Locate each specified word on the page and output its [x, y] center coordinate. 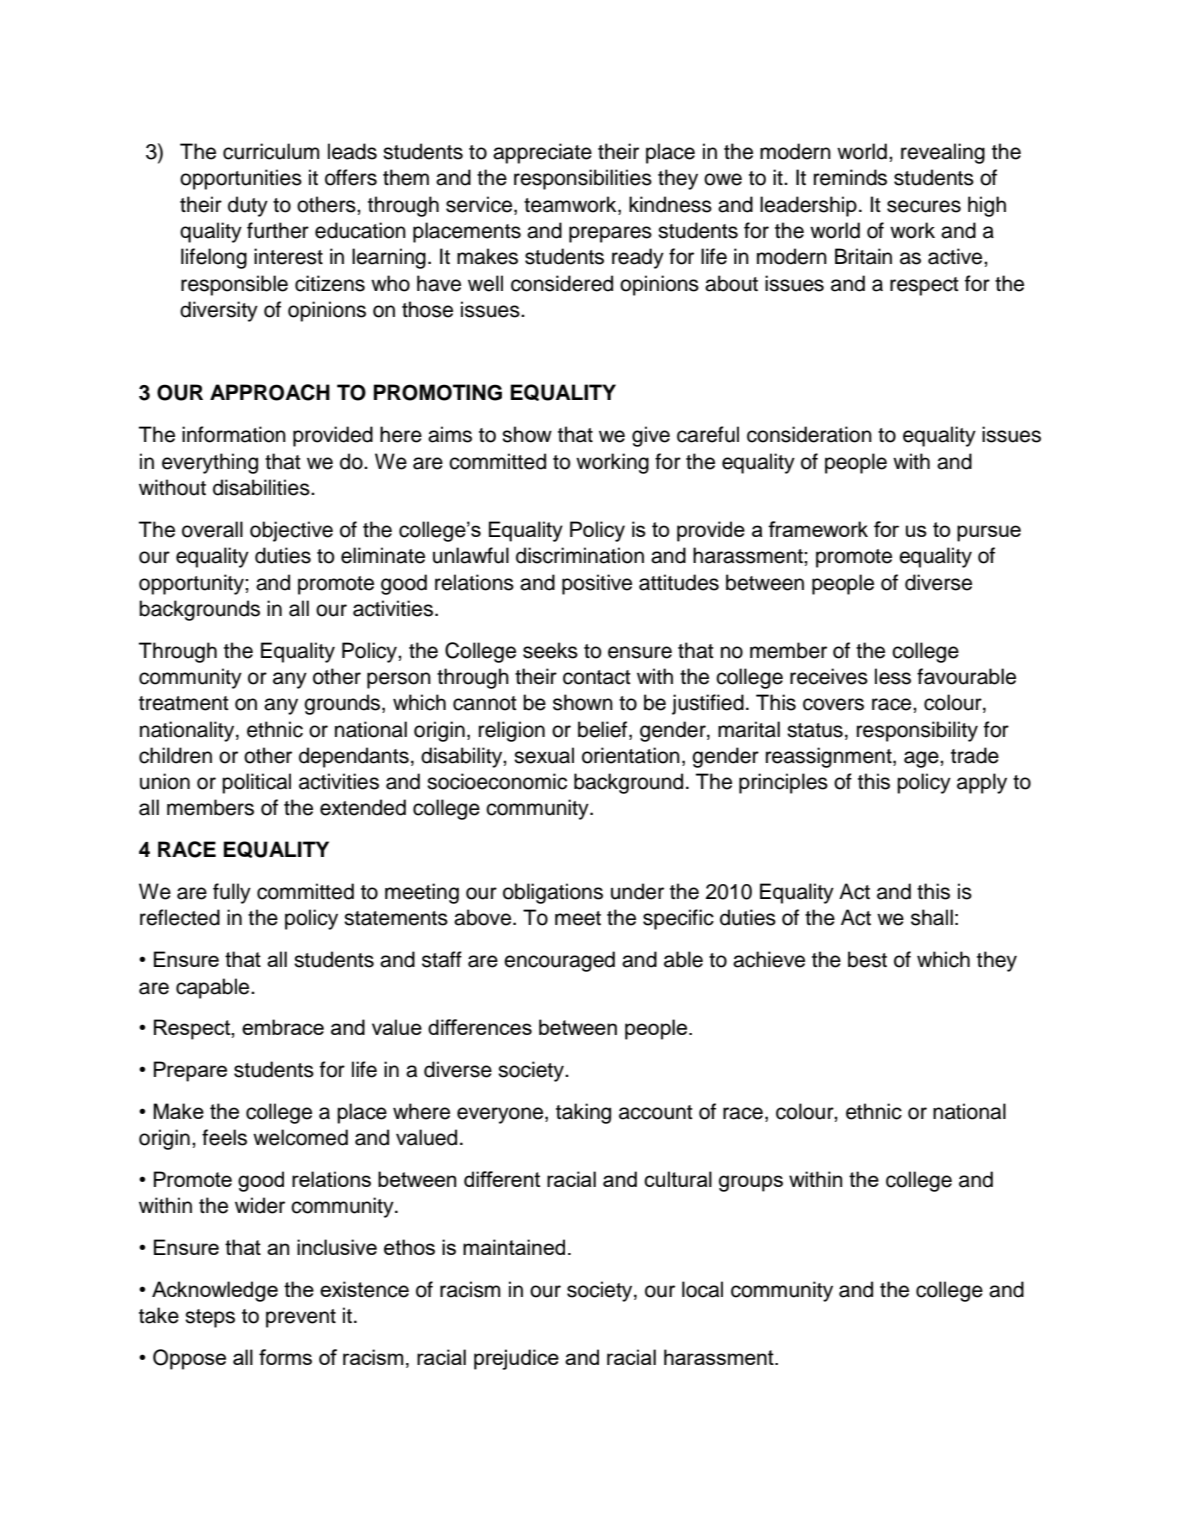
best [867, 959]
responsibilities [583, 179]
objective [291, 531]
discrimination [580, 555]
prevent [301, 1318]
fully [232, 893]
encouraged [559, 961]
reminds [850, 177]
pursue [989, 533]
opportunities [241, 179]
